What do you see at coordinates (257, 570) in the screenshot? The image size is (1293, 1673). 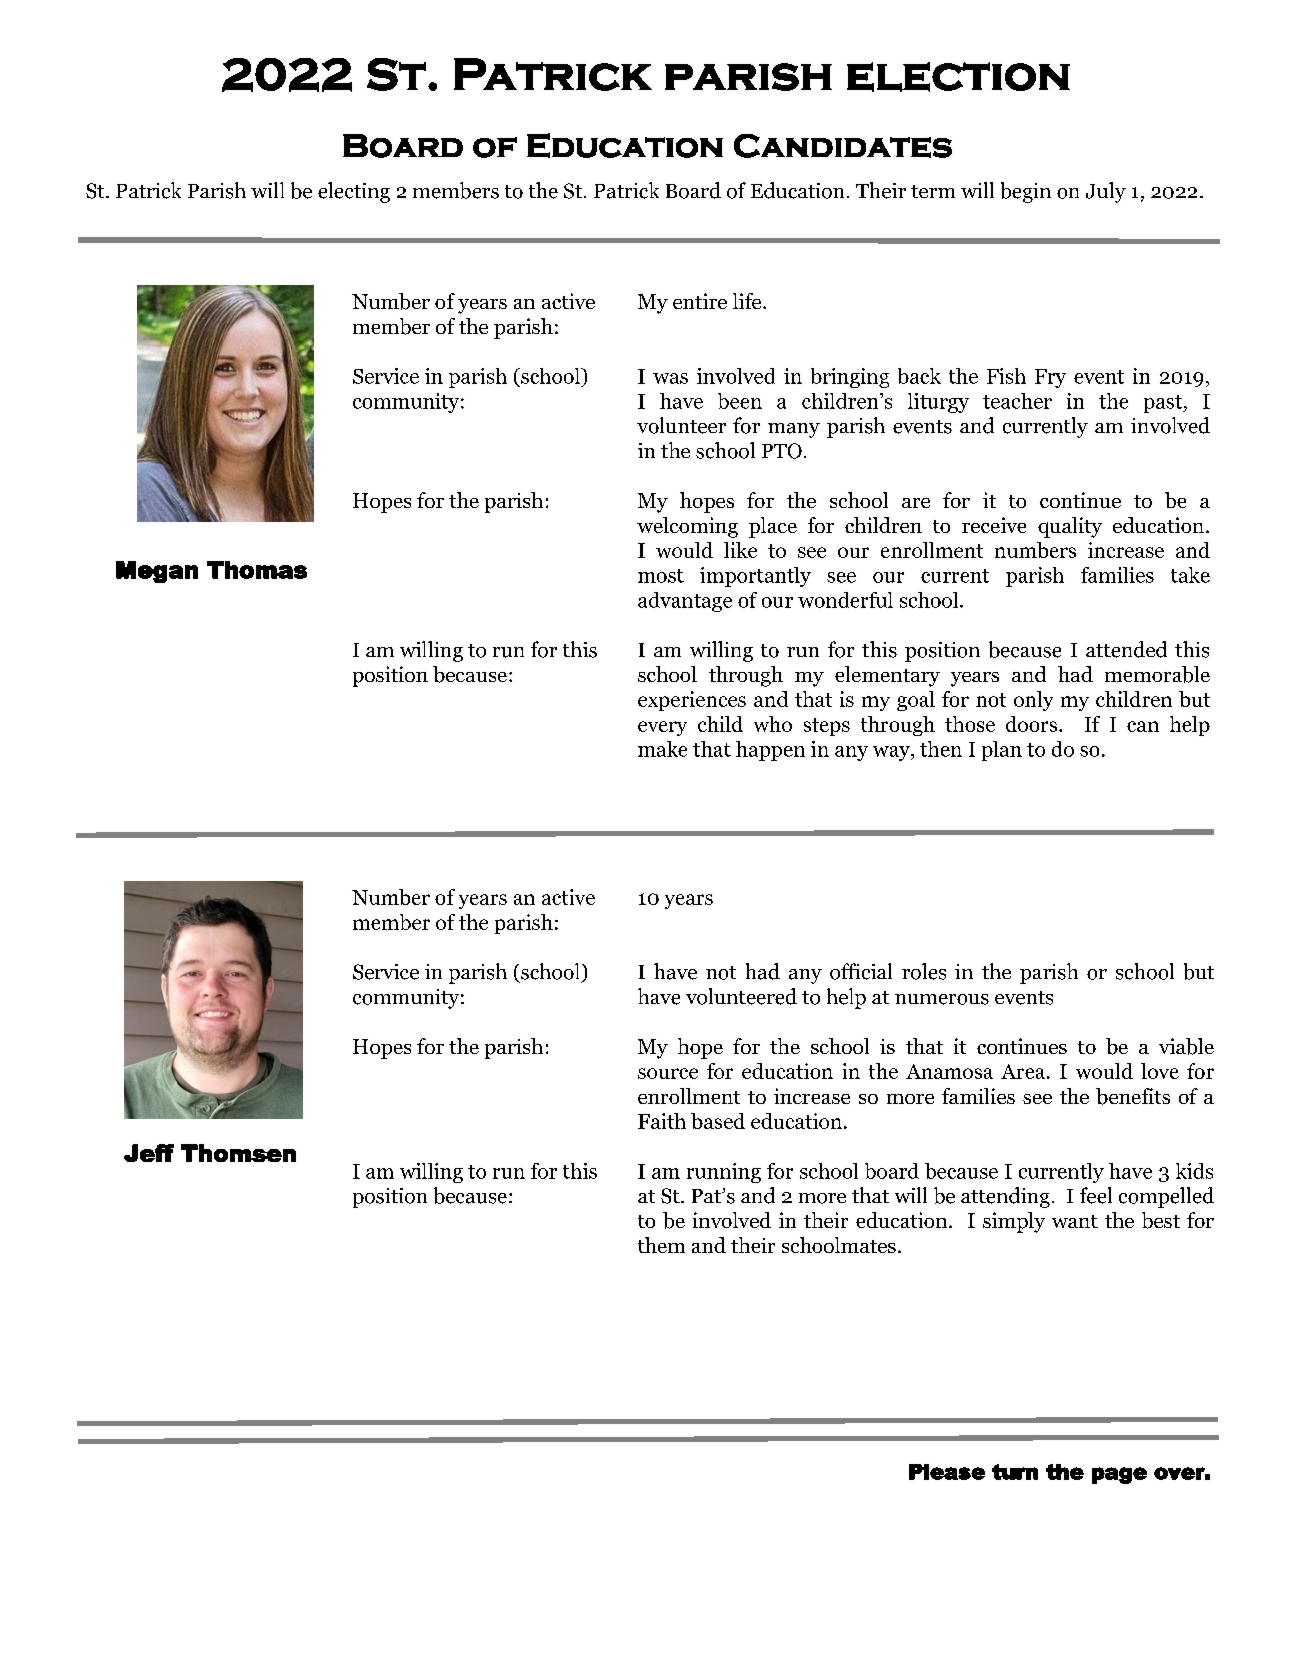 I see `Thomas` at bounding box center [257, 570].
